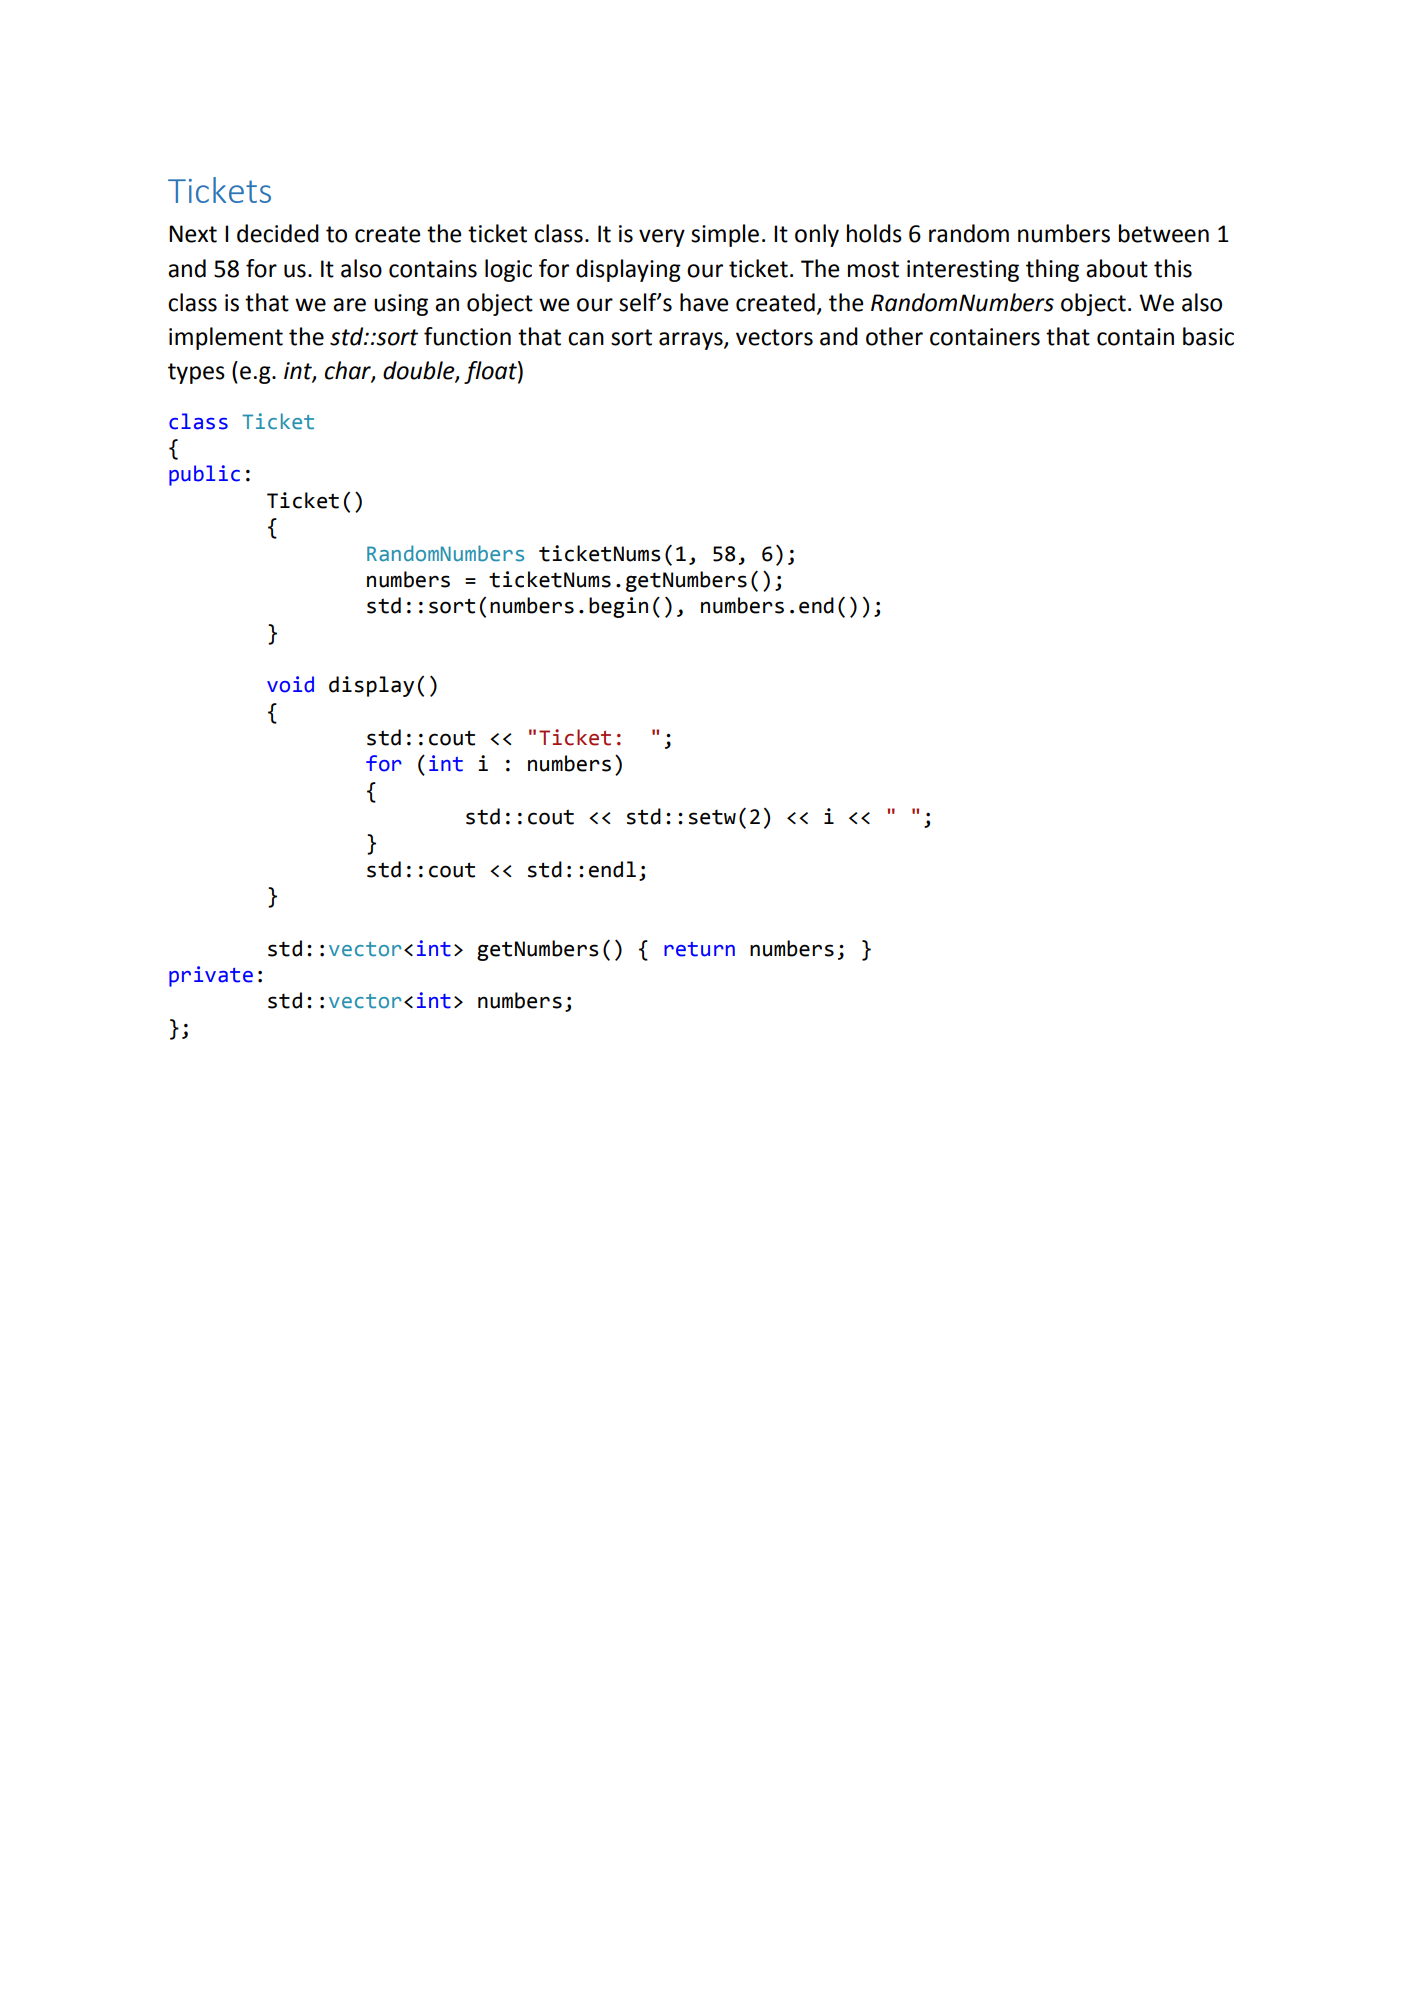  Describe the element at coordinates (226, 338) in the image. I see `implement` at that location.
